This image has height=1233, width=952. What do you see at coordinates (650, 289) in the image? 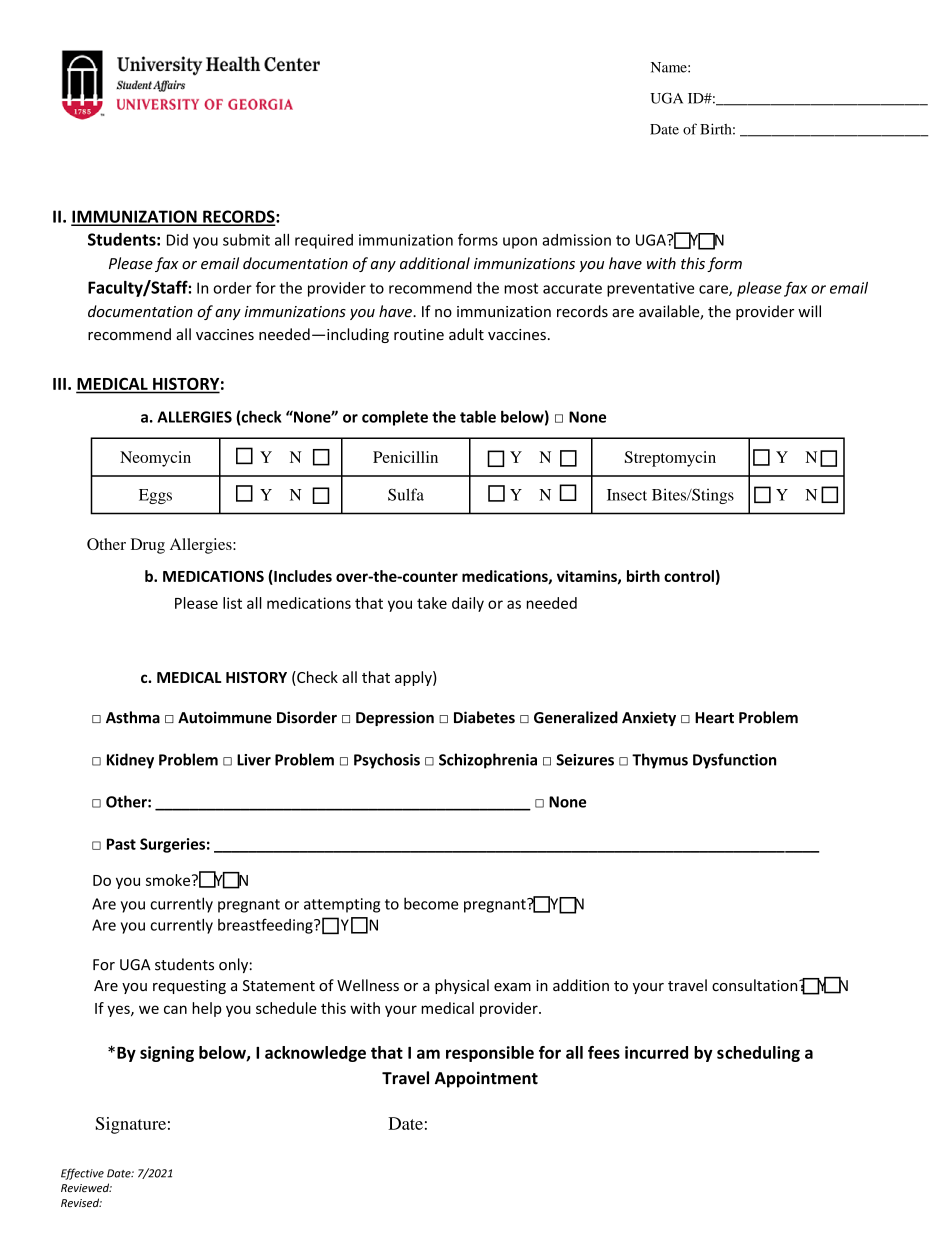
I see `preventative` at bounding box center [650, 289].
